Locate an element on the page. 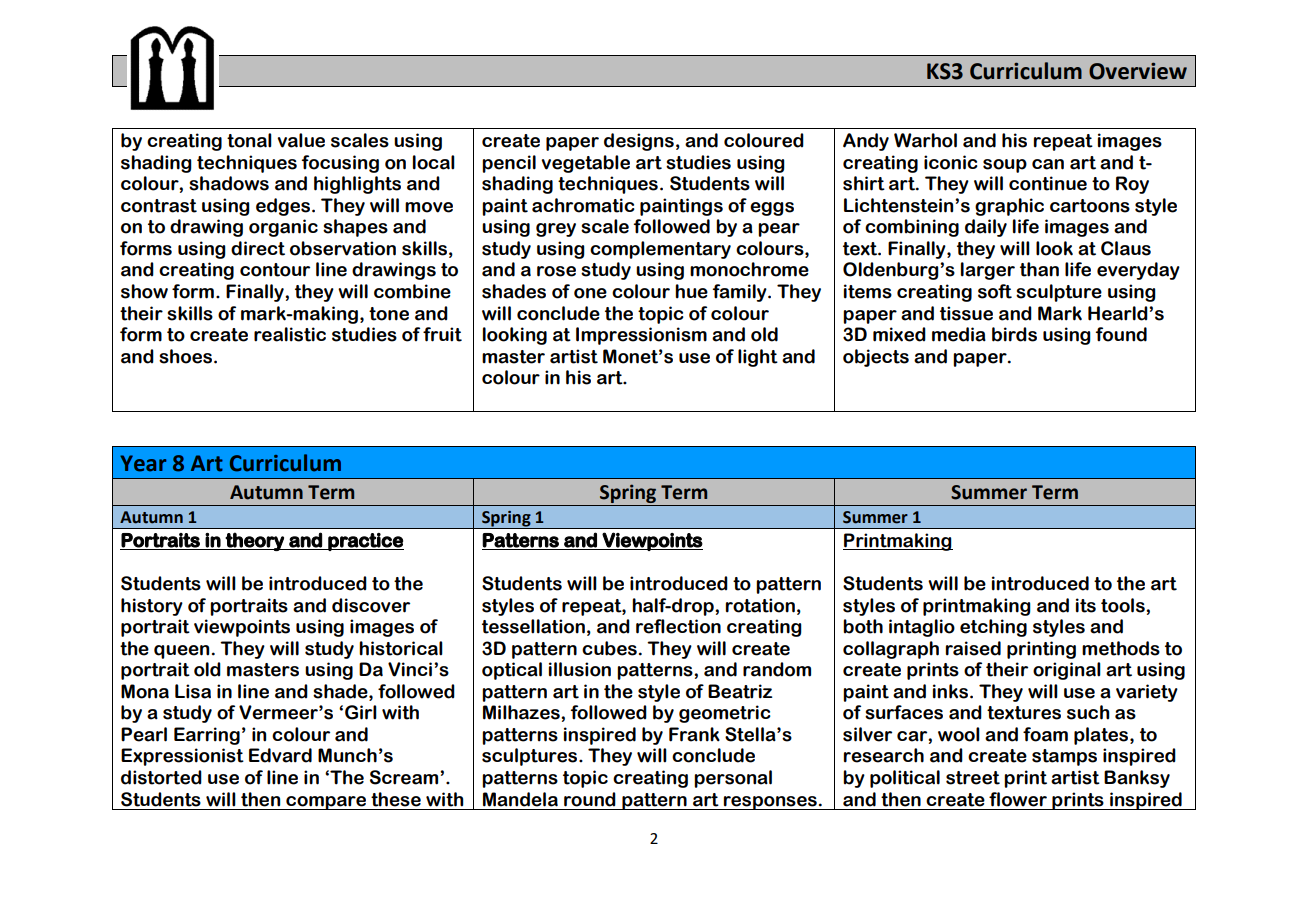  tools is located at coordinates (1124, 605).
